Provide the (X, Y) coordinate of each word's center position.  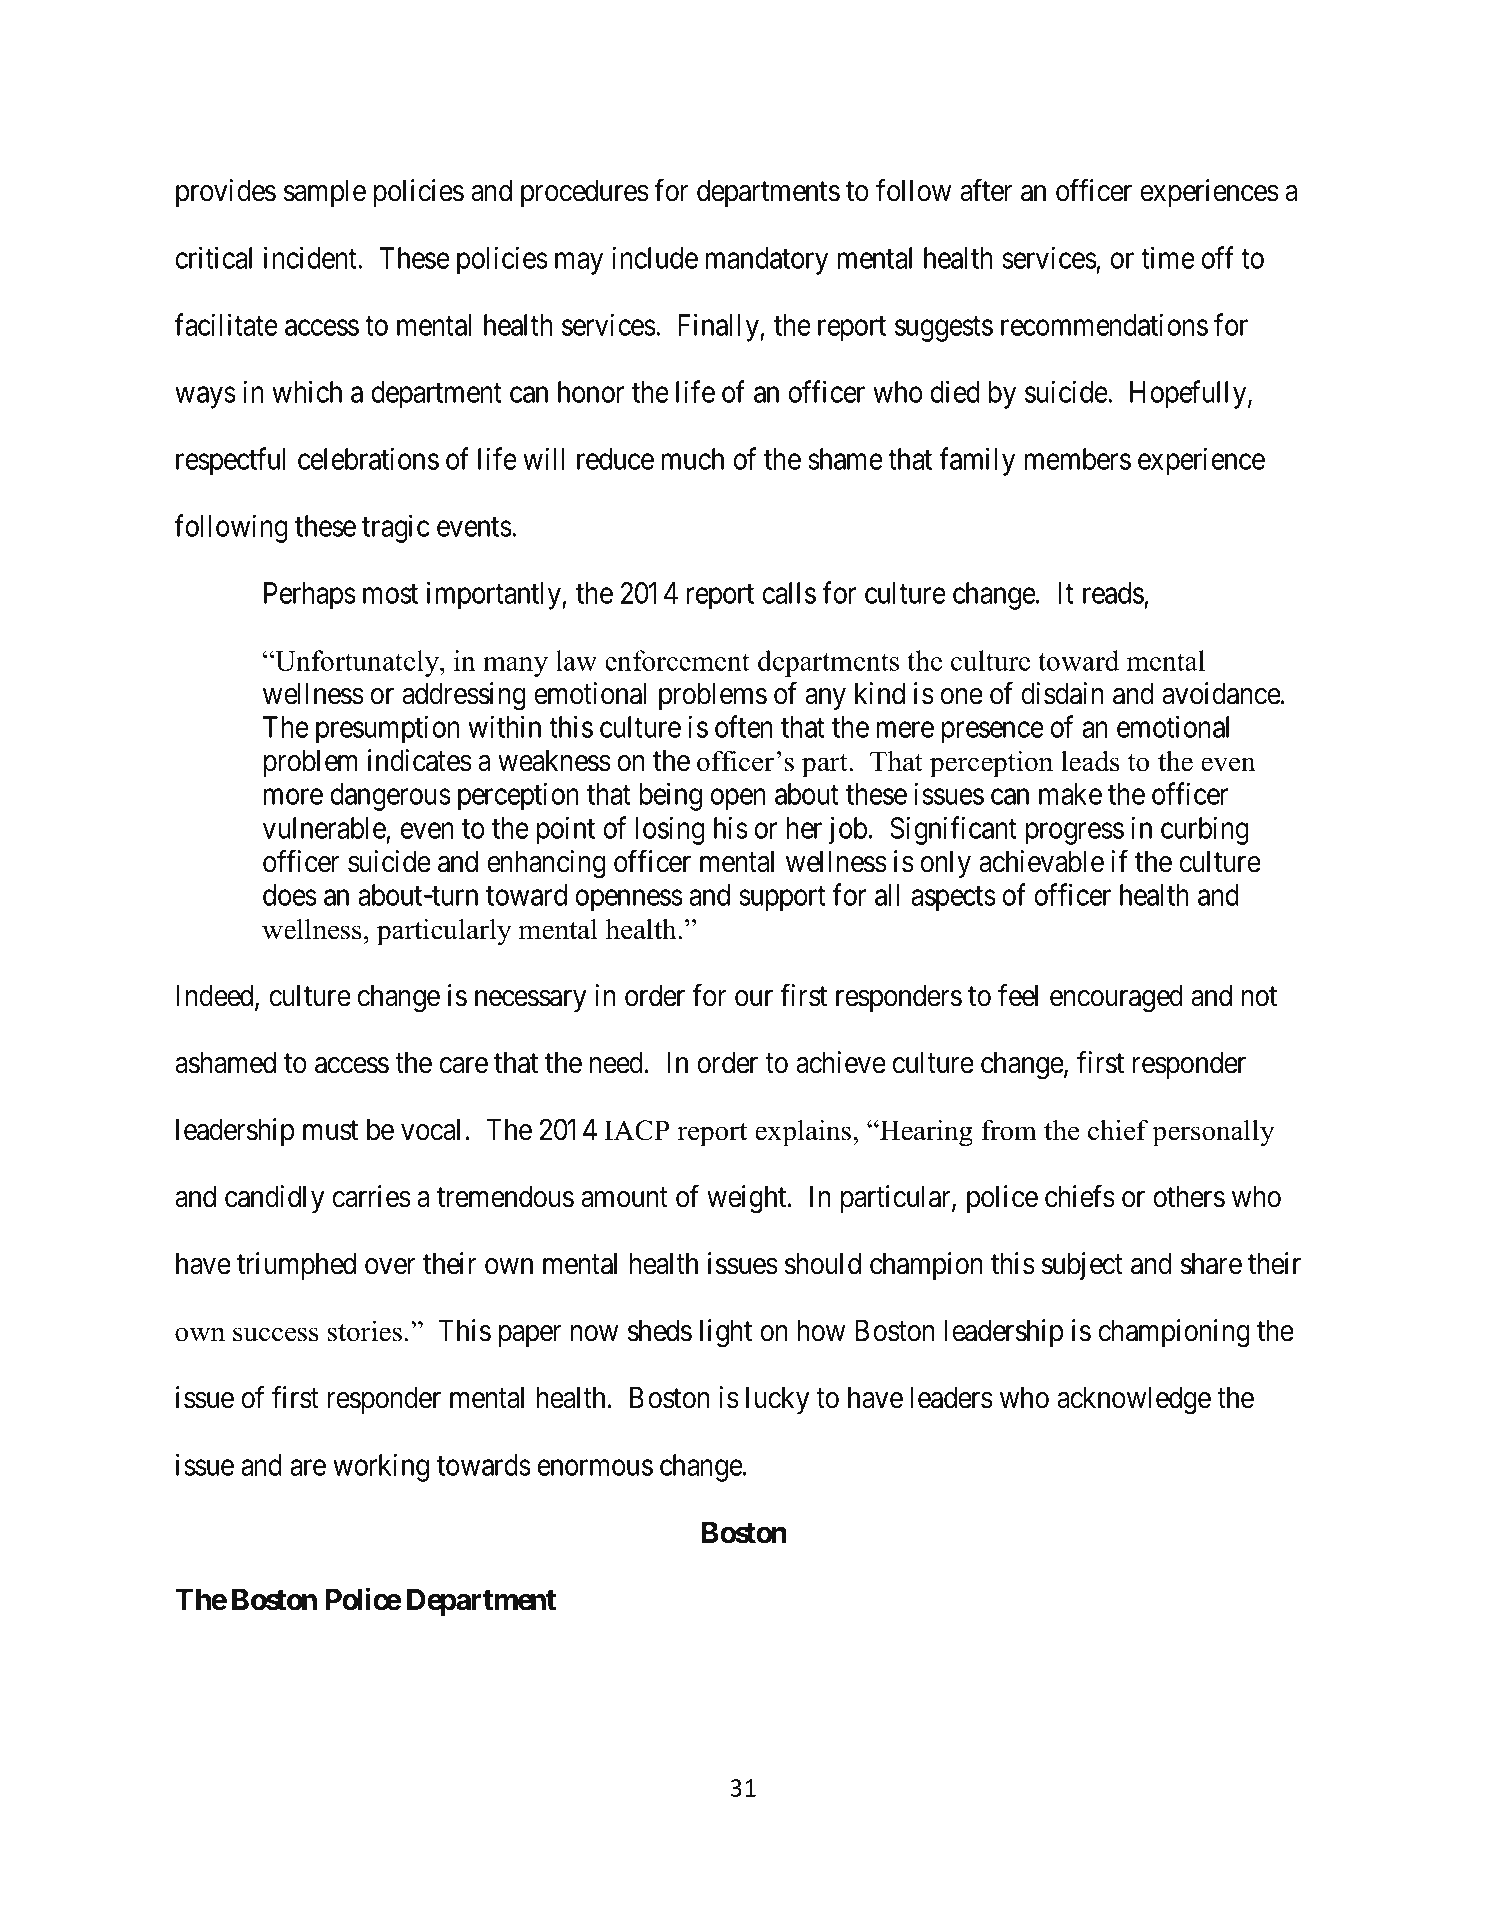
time (1168, 257)
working (381, 1467)
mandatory (767, 261)
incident (311, 257)
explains (804, 1133)
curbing (1205, 830)
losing (670, 830)
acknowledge (1134, 1400)
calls (789, 593)
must (330, 1131)
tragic (396, 528)
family (977, 461)
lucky (778, 1400)
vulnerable (324, 828)
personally (1213, 1133)
